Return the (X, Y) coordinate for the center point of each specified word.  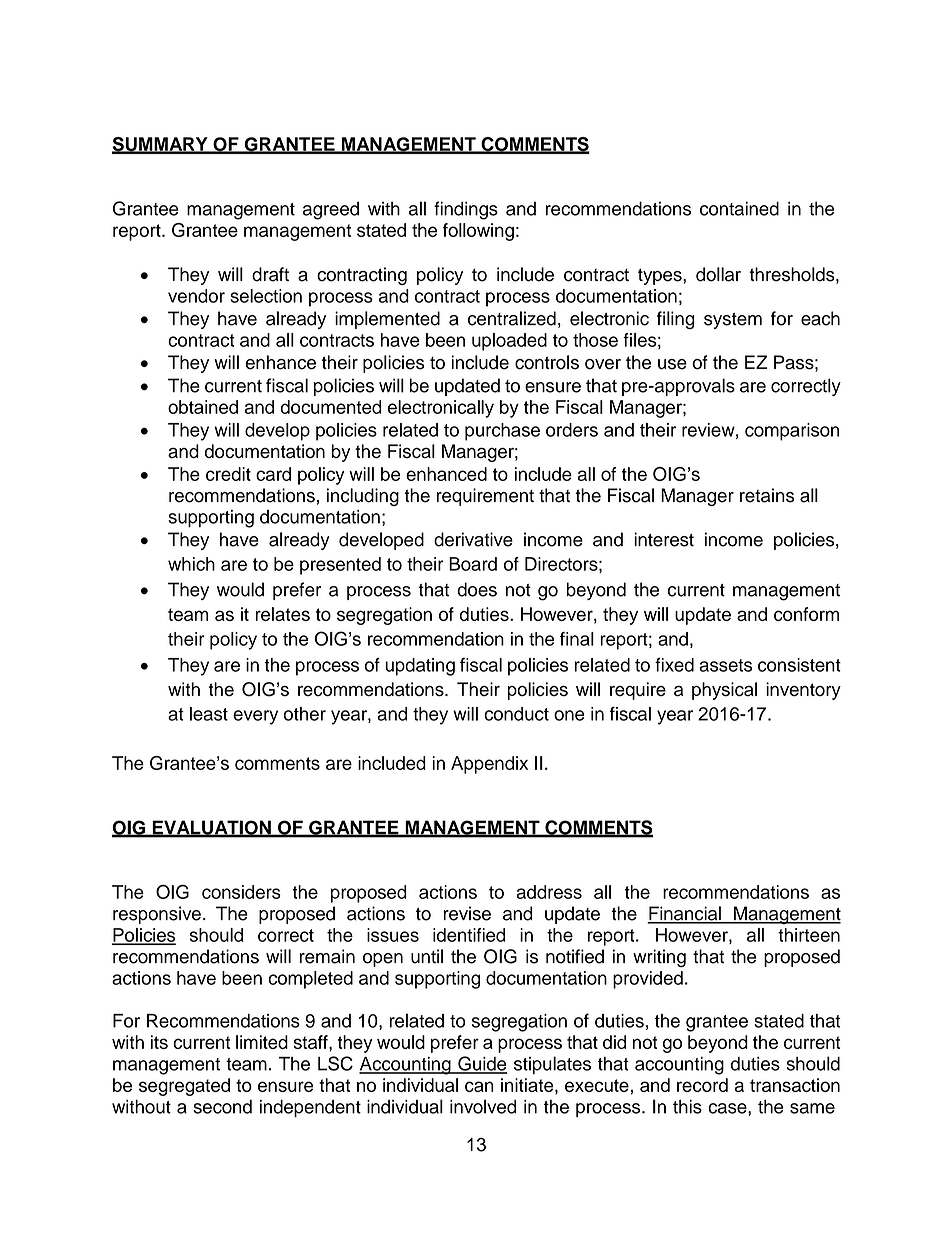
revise (467, 913)
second (222, 1106)
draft (270, 274)
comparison (792, 432)
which (191, 564)
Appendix (489, 765)
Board (473, 564)
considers (241, 892)
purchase (502, 432)
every (255, 717)
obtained (203, 407)
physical (724, 691)
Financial (685, 914)
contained (739, 208)
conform (806, 614)
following (478, 232)
